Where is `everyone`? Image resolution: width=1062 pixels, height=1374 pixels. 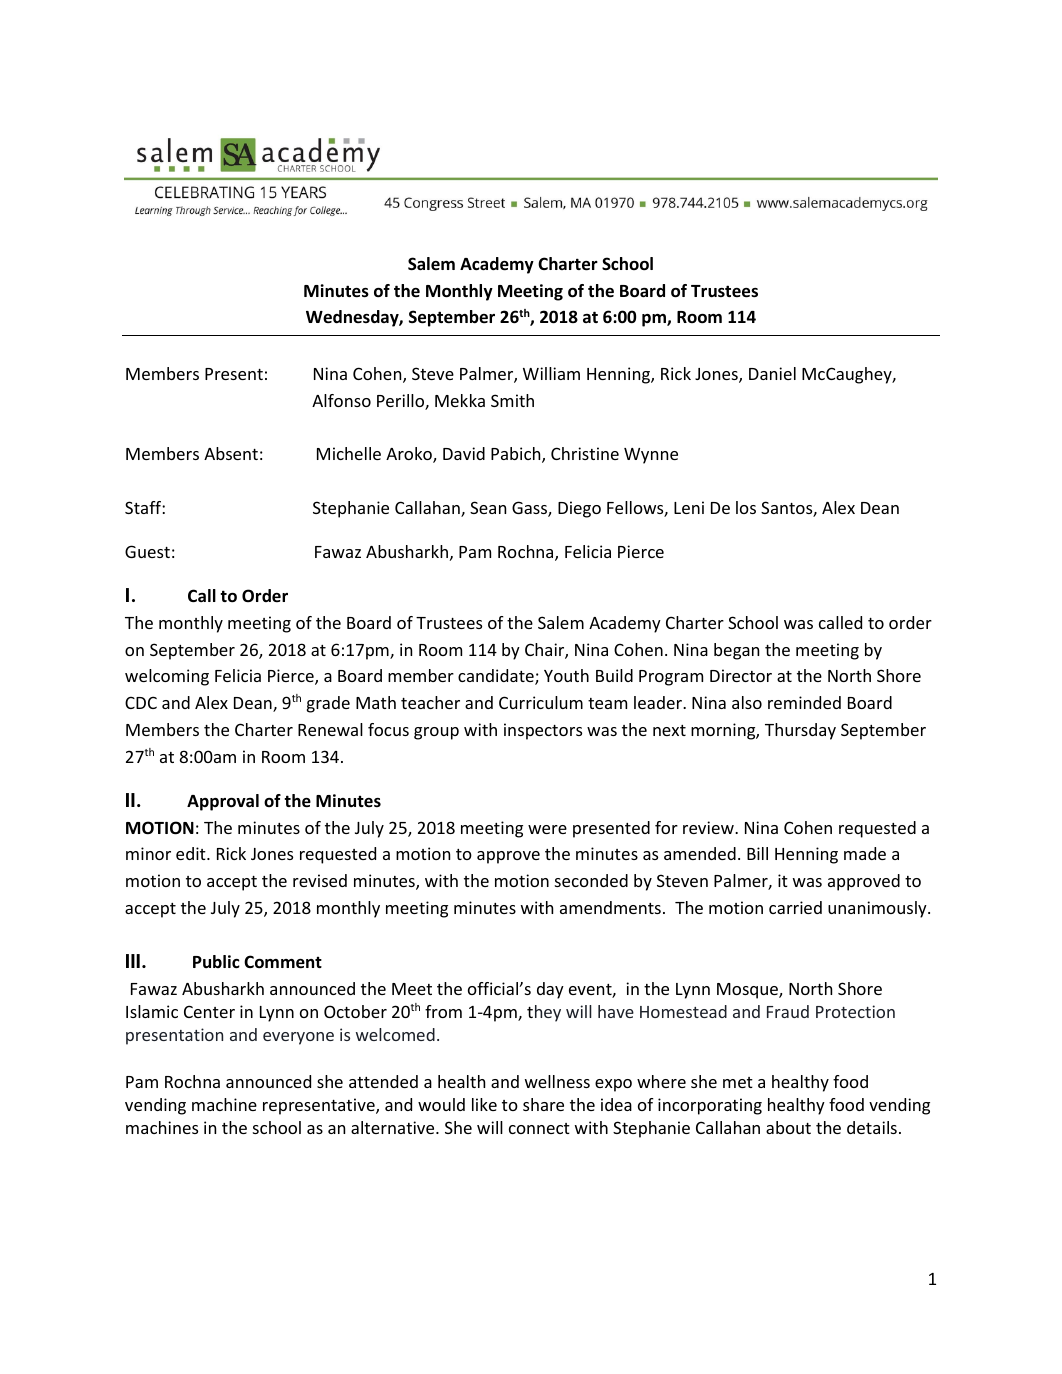 everyone is located at coordinates (298, 1038).
